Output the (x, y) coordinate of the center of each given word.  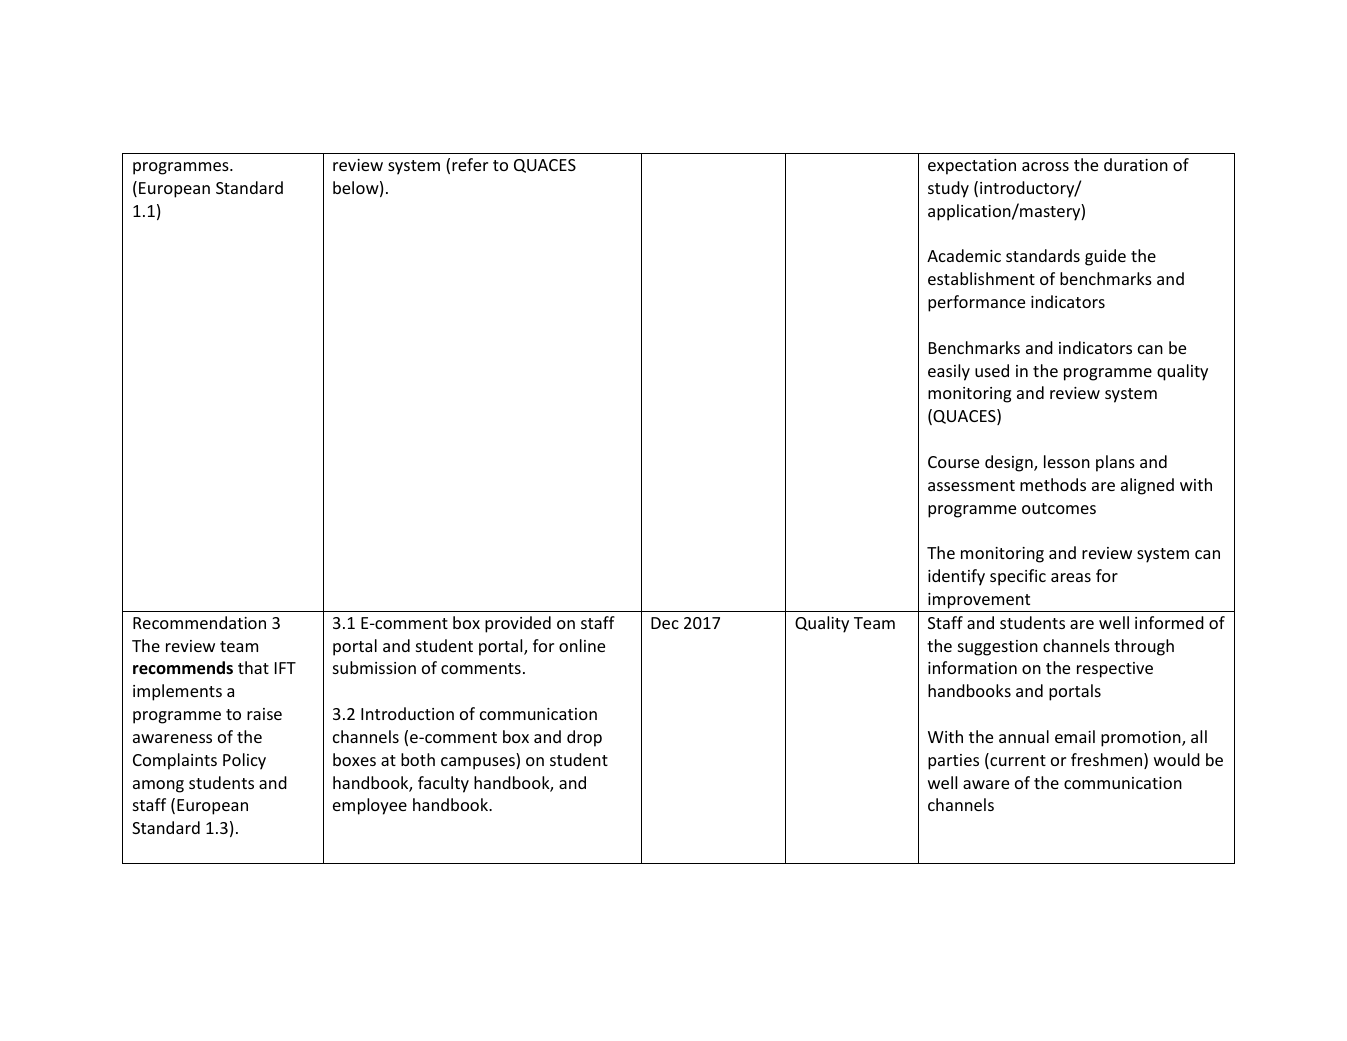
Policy (244, 761)
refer (470, 164)
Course (953, 462)
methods (1053, 484)
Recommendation (199, 622)
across (1045, 166)
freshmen (1108, 761)
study (948, 189)
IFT (285, 668)
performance (976, 303)
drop (584, 738)
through (1144, 647)
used (992, 370)
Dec (665, 623)
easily (949, 372)
